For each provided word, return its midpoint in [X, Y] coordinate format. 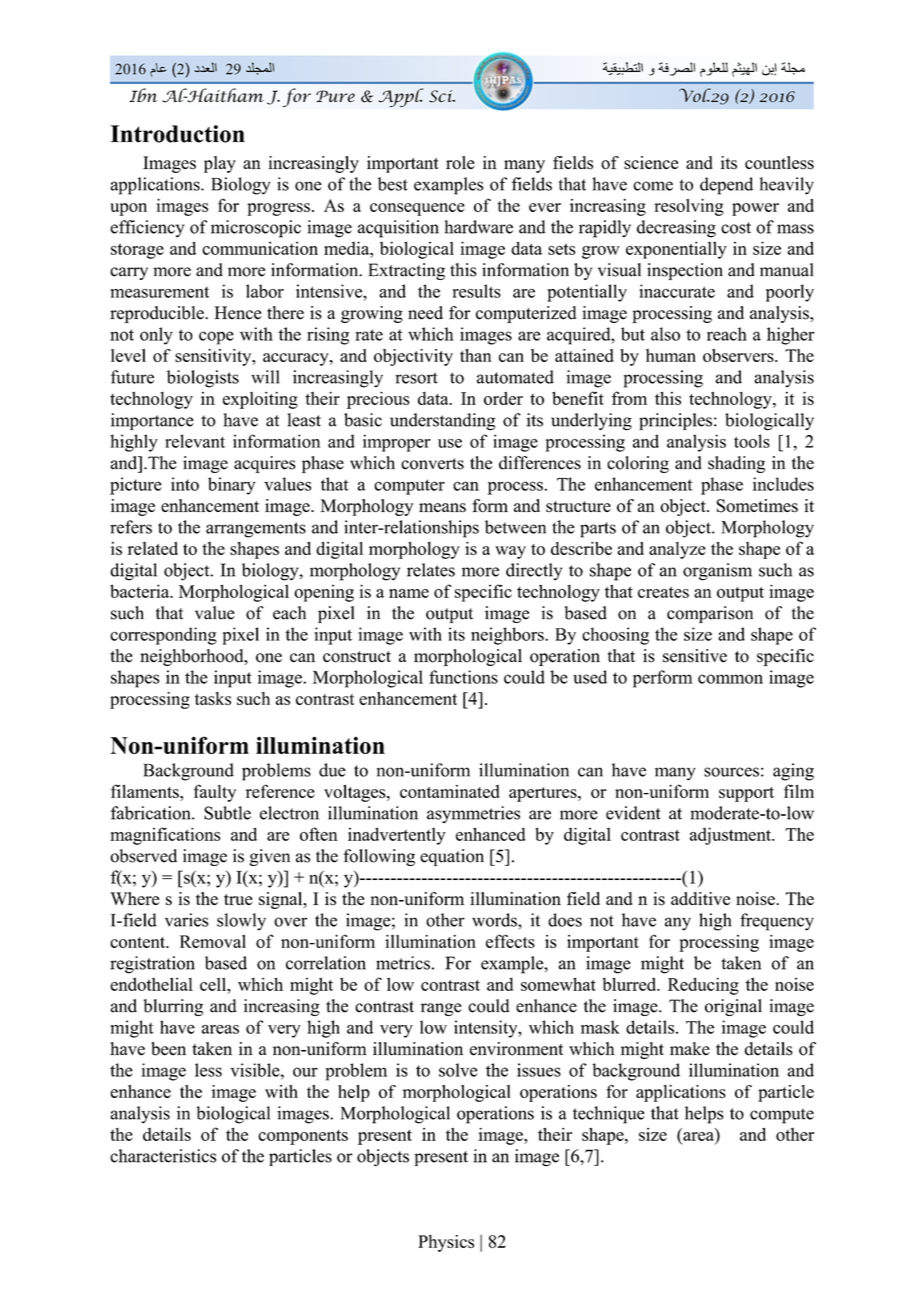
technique [609, 1115]
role [460, 163]
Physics [446, 1243]
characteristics [163, 1156]
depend [726, 186]
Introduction [177, 134]
